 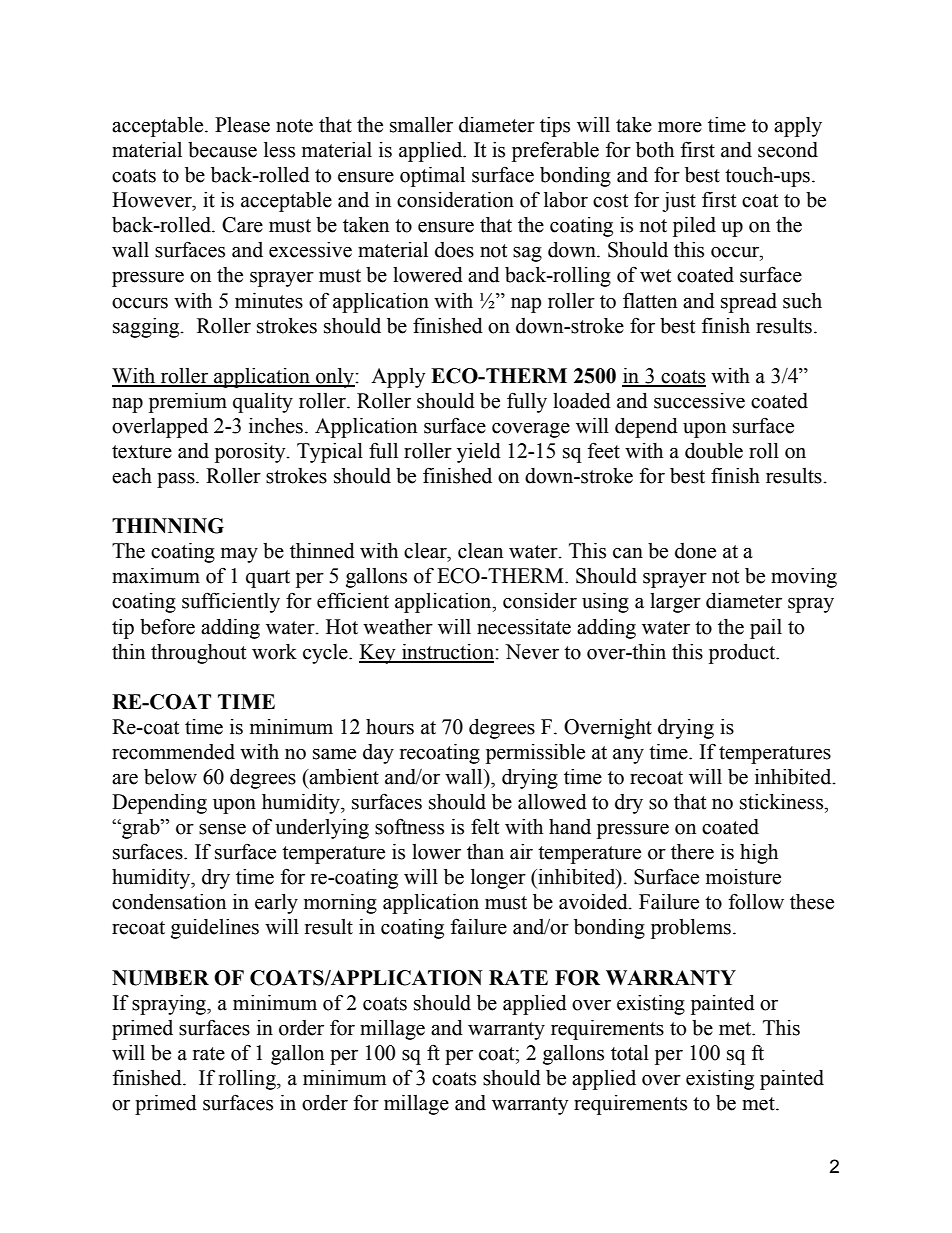 I want to click on optimal, so click(x=432, y=177).
